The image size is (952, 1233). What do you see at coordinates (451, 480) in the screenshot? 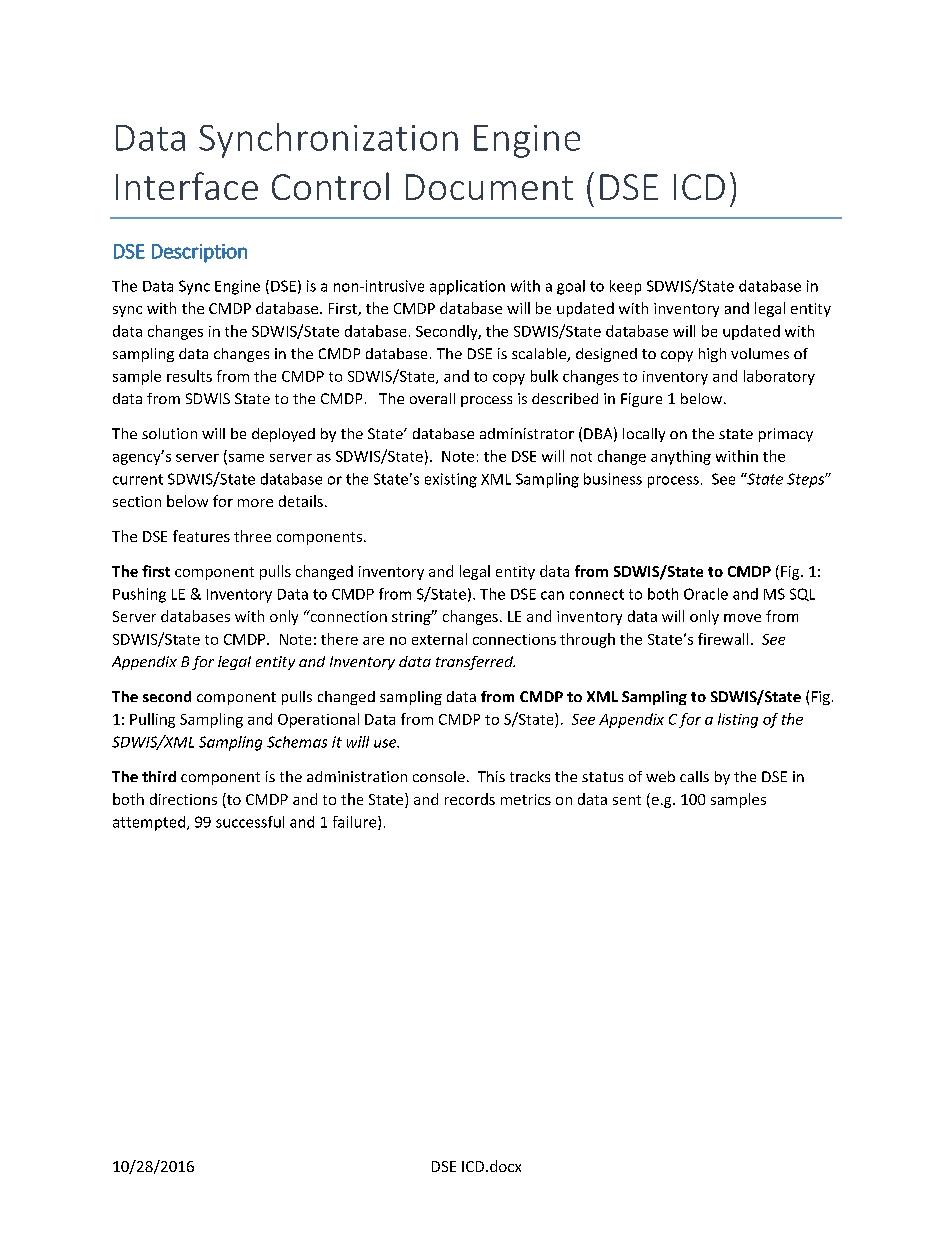
I see `existing` at bounding box center [451, 480].
